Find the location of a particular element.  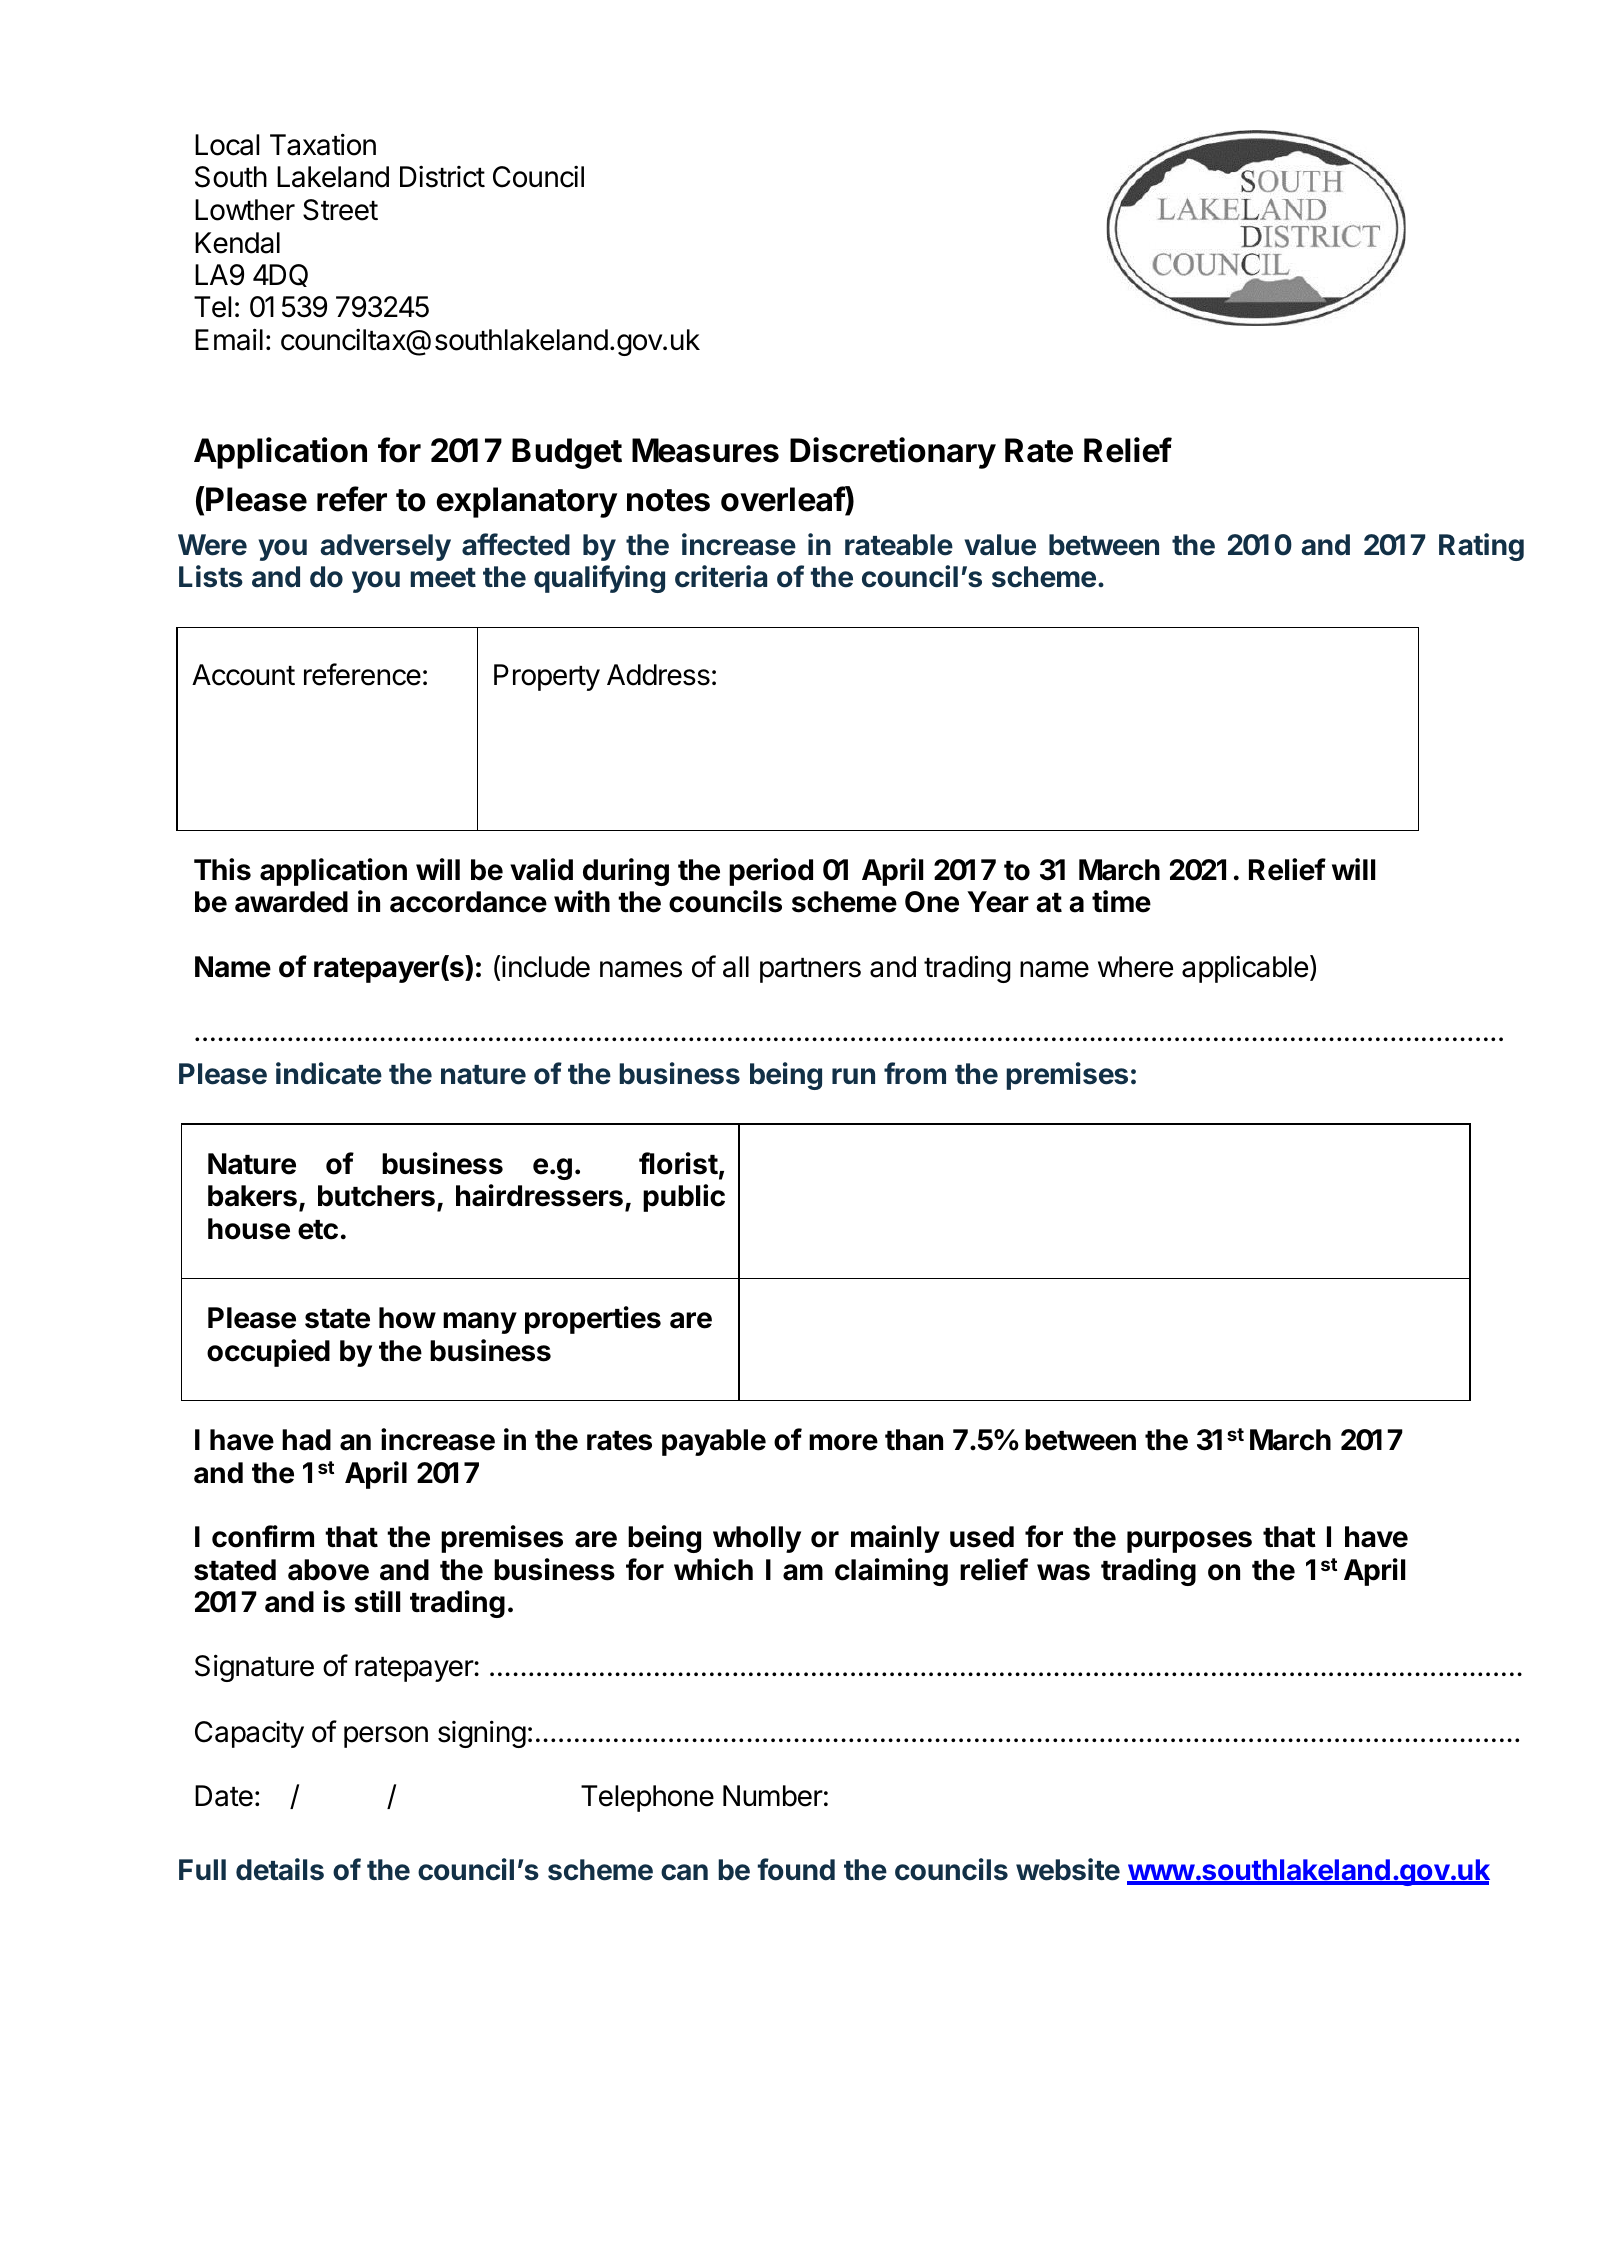

criteria is located at coordinates (721, 576).
